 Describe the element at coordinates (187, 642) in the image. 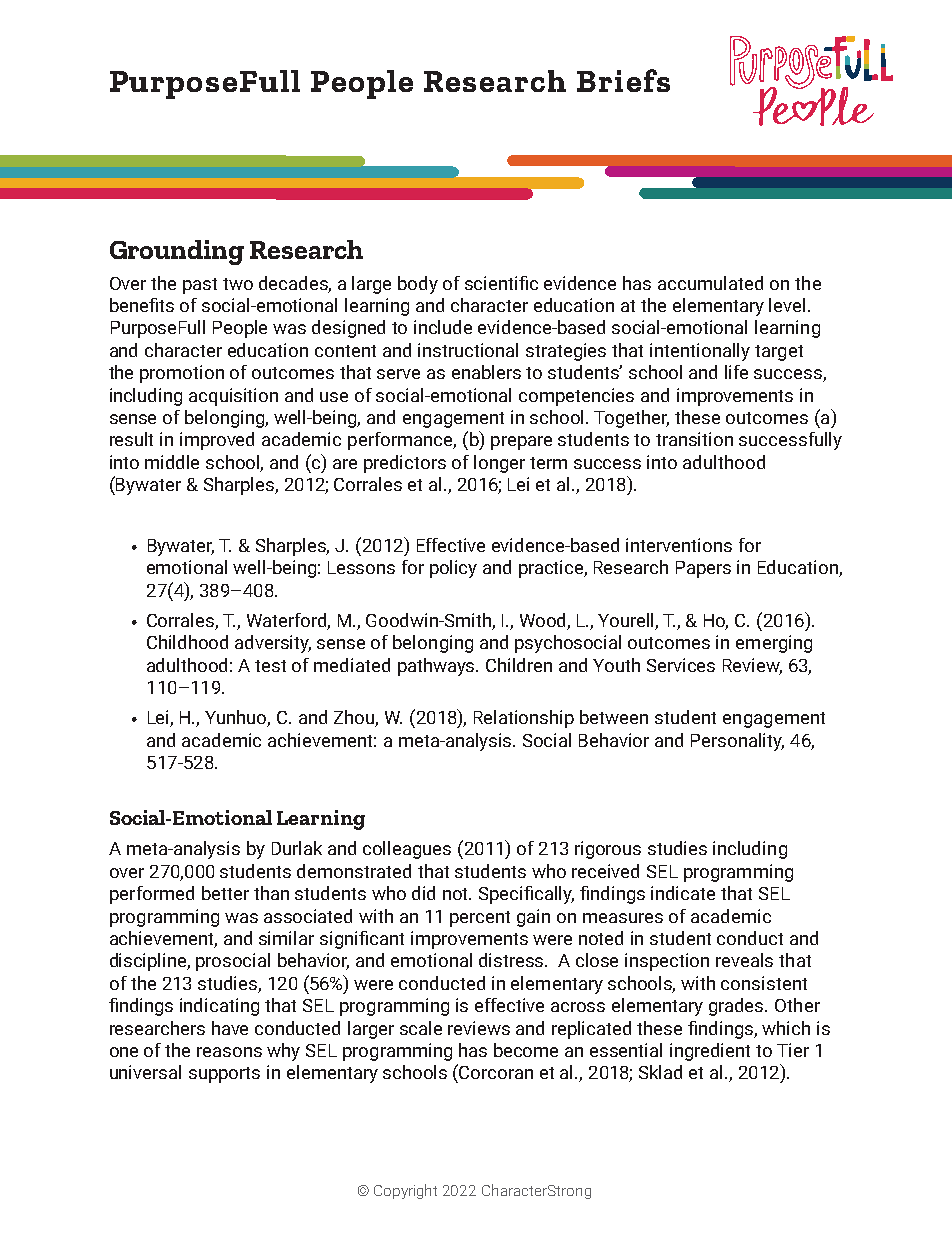

I see `Childhood` at that location.
